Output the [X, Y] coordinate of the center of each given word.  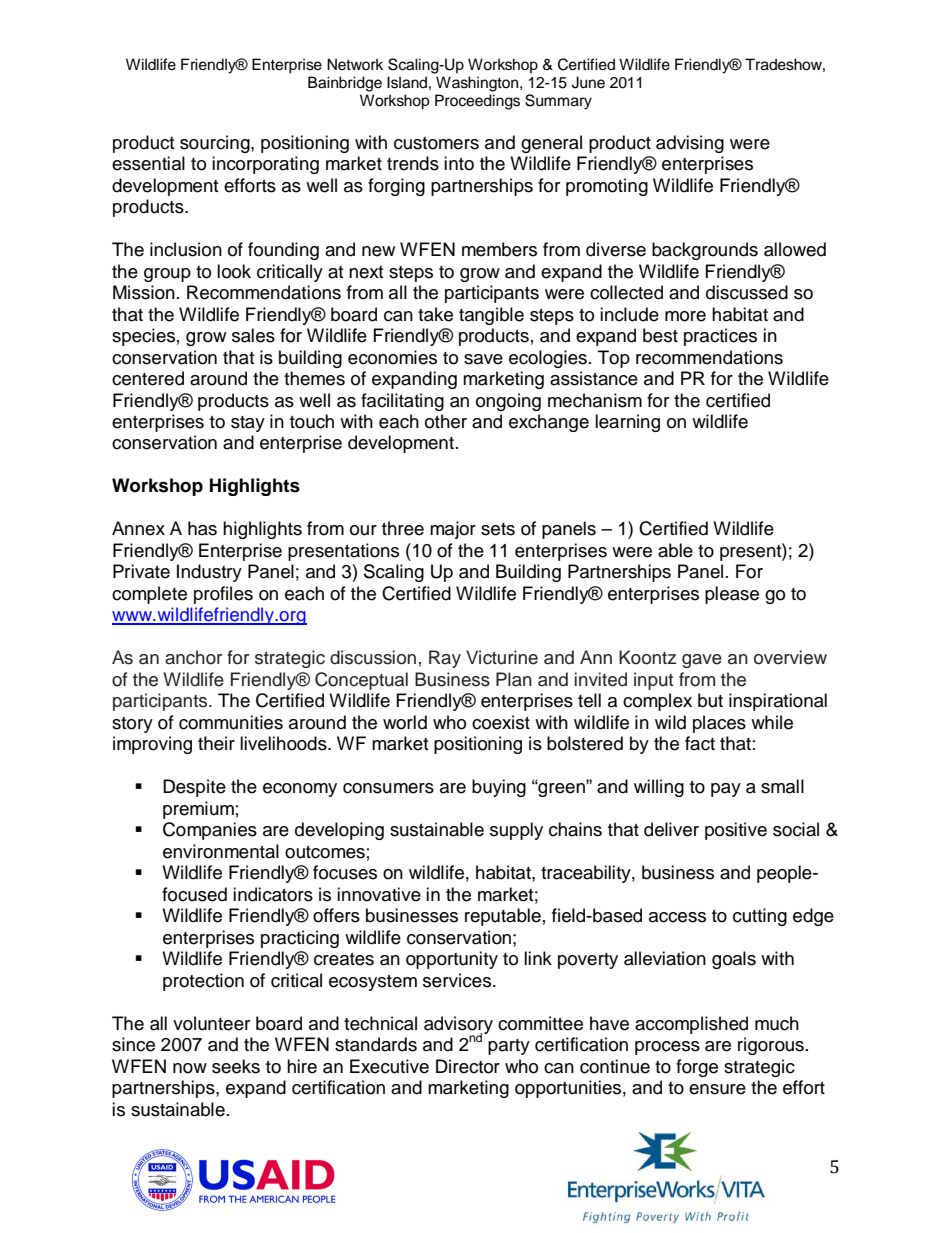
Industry [209, 573]
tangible [491, 316]
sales [253, 335]
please [732, 595]
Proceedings [477, 102]
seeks [236, 1066]
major [453, 530]
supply [516, 831]
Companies [210, 831]
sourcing [216, 144]
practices [720, 337]
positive [736, 831]
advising [690, 144]
